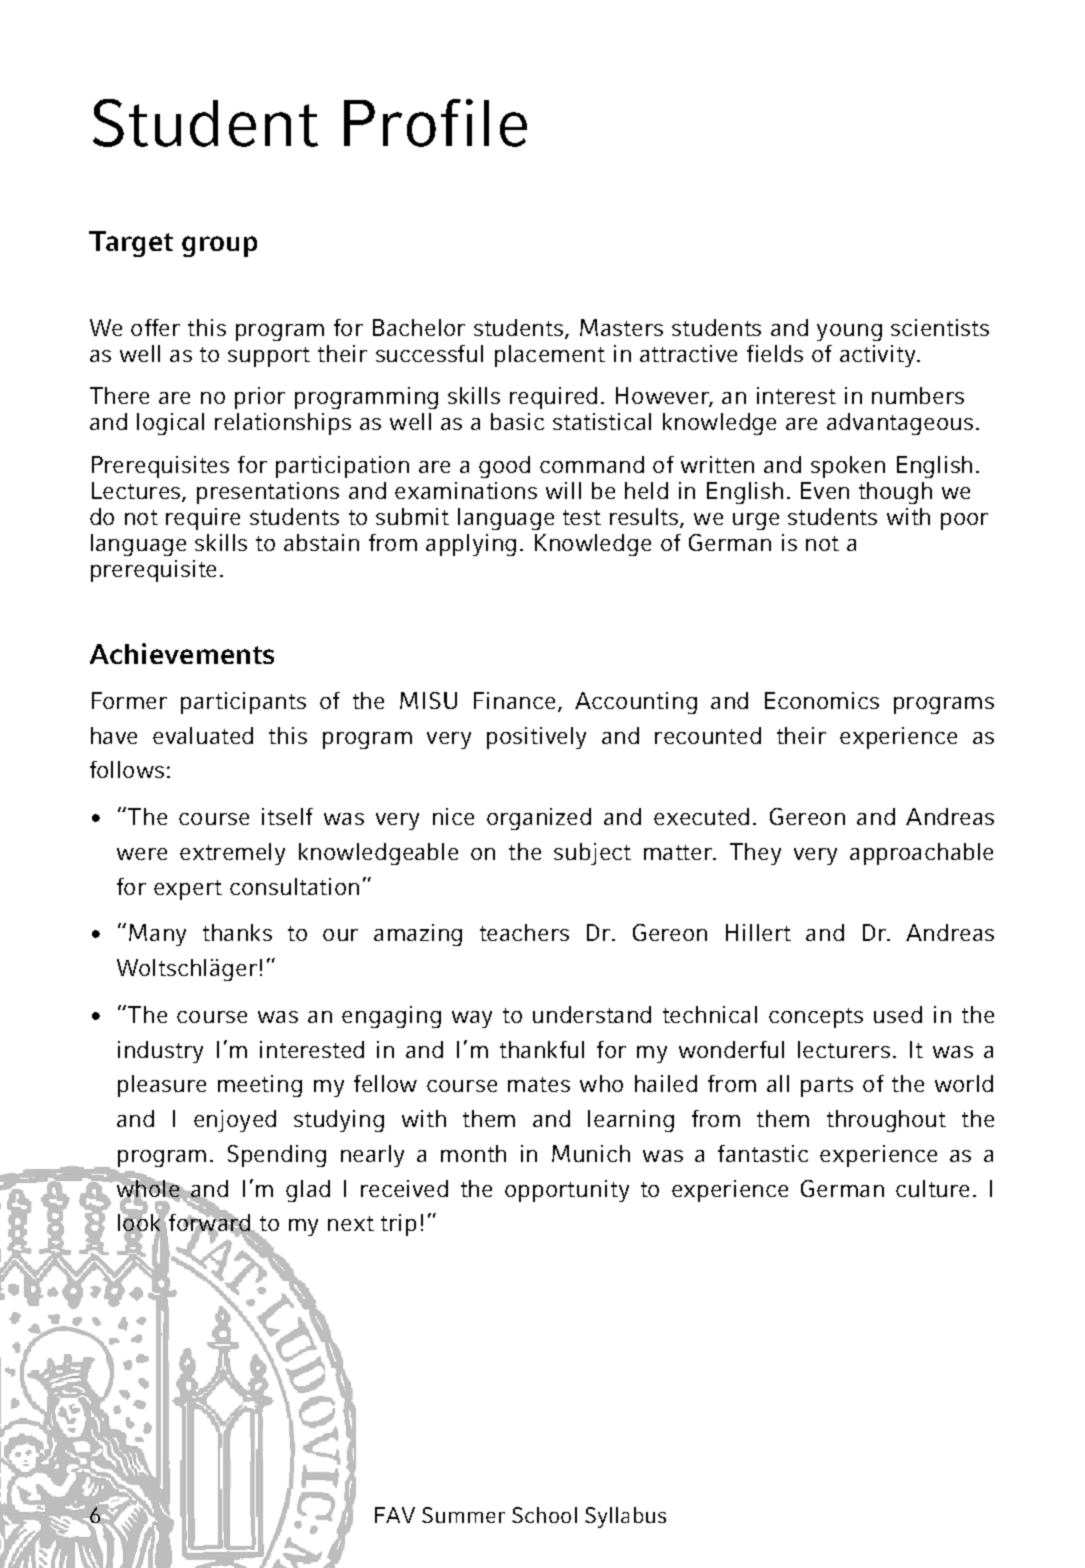 Image resolution: width=1085 pixels, height=1568 pixels. I want to click on young, so click(849, 332).
